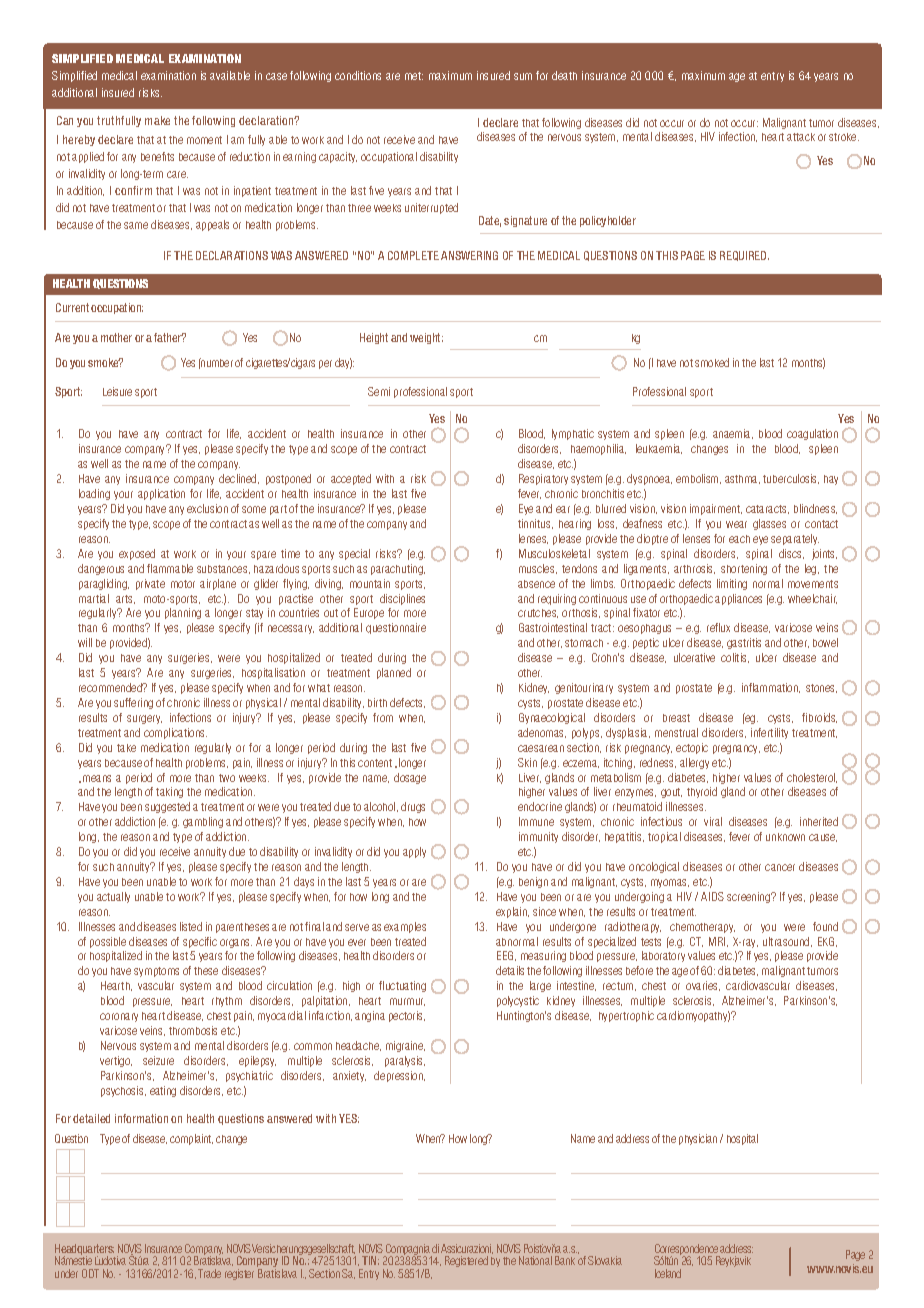 This document has width=924, height=1308. I want to click on inflammation, so click(771, 688).
